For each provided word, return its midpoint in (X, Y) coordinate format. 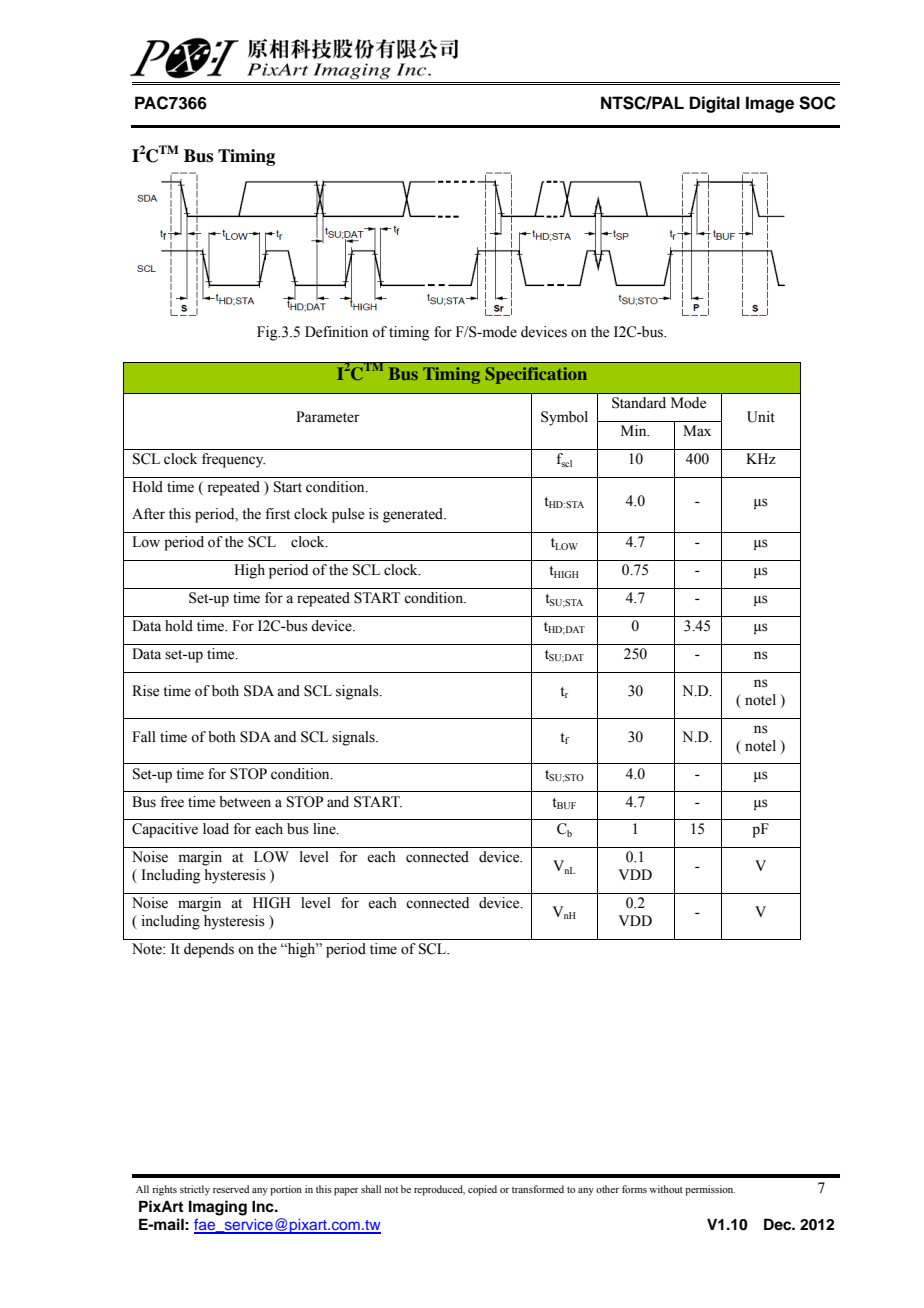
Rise (145, 691)
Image (770, 104)
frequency (233, 460)
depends (209, 950)
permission (710, 1190)
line (325, 829)
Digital (715, 104)
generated (414, 515)
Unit (761, 417)
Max (697, 430)
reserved (231, 1189)
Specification (536, 375)
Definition (336, 332)
